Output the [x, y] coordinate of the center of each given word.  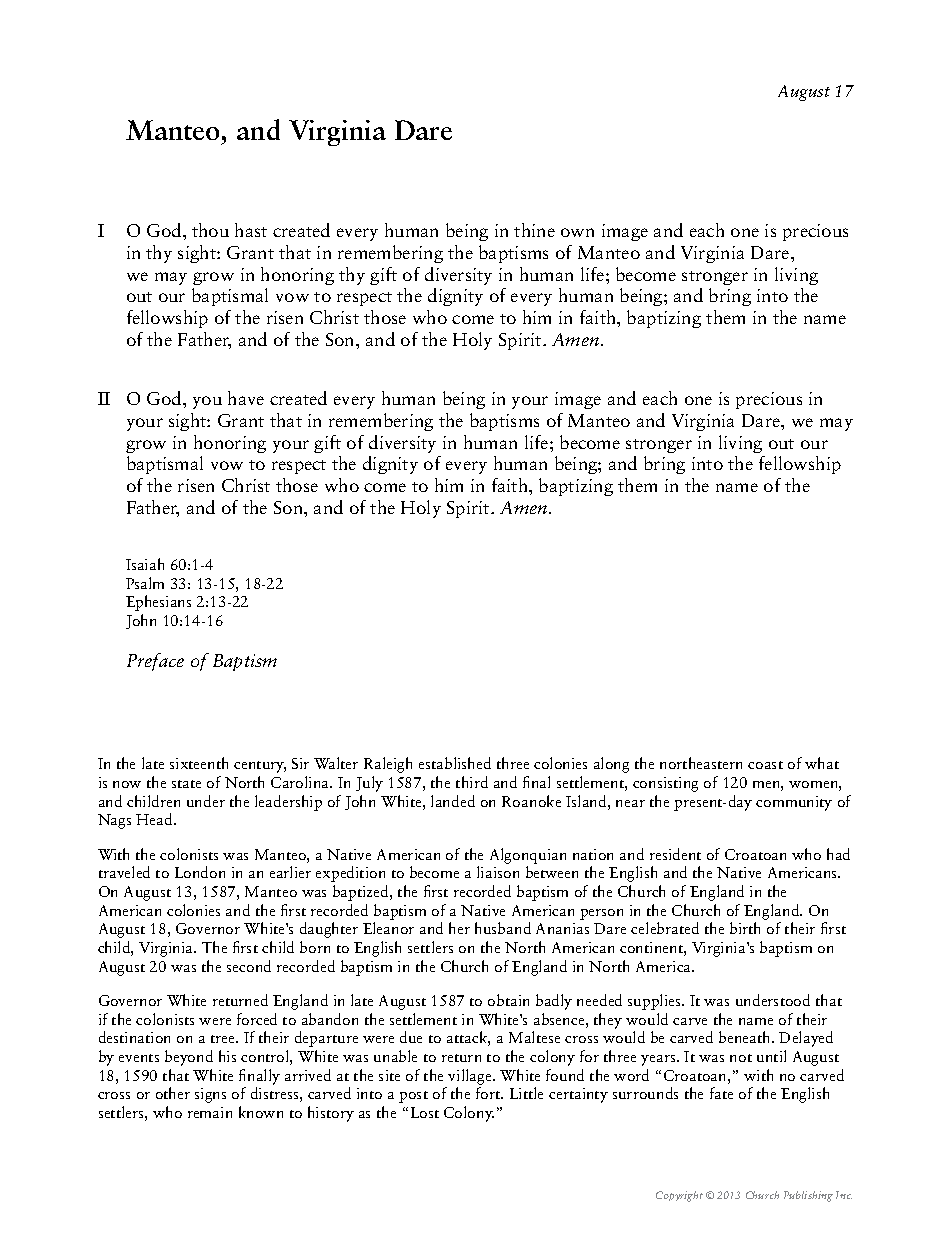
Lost [425, 1112]
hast [251, 230]
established [455, 763]
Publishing [808, 1196]
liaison [498, 872]
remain [210, 1112]
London [200, 872]
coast [765, 765]
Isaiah [145, 564]
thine [534, 230]
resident [675, 854]
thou [210, 230]
